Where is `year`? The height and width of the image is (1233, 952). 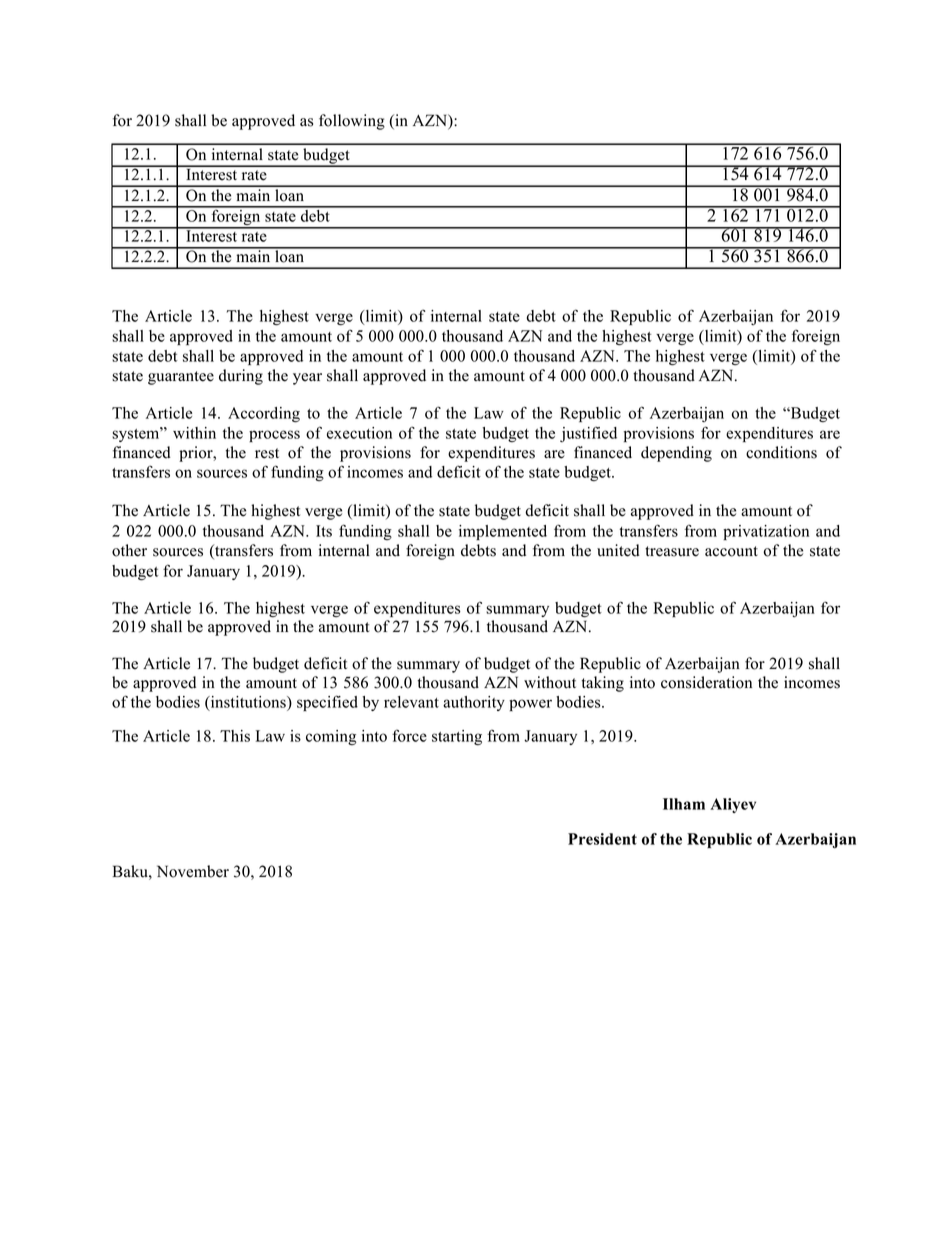
year is located at coordinates (307, 379).
